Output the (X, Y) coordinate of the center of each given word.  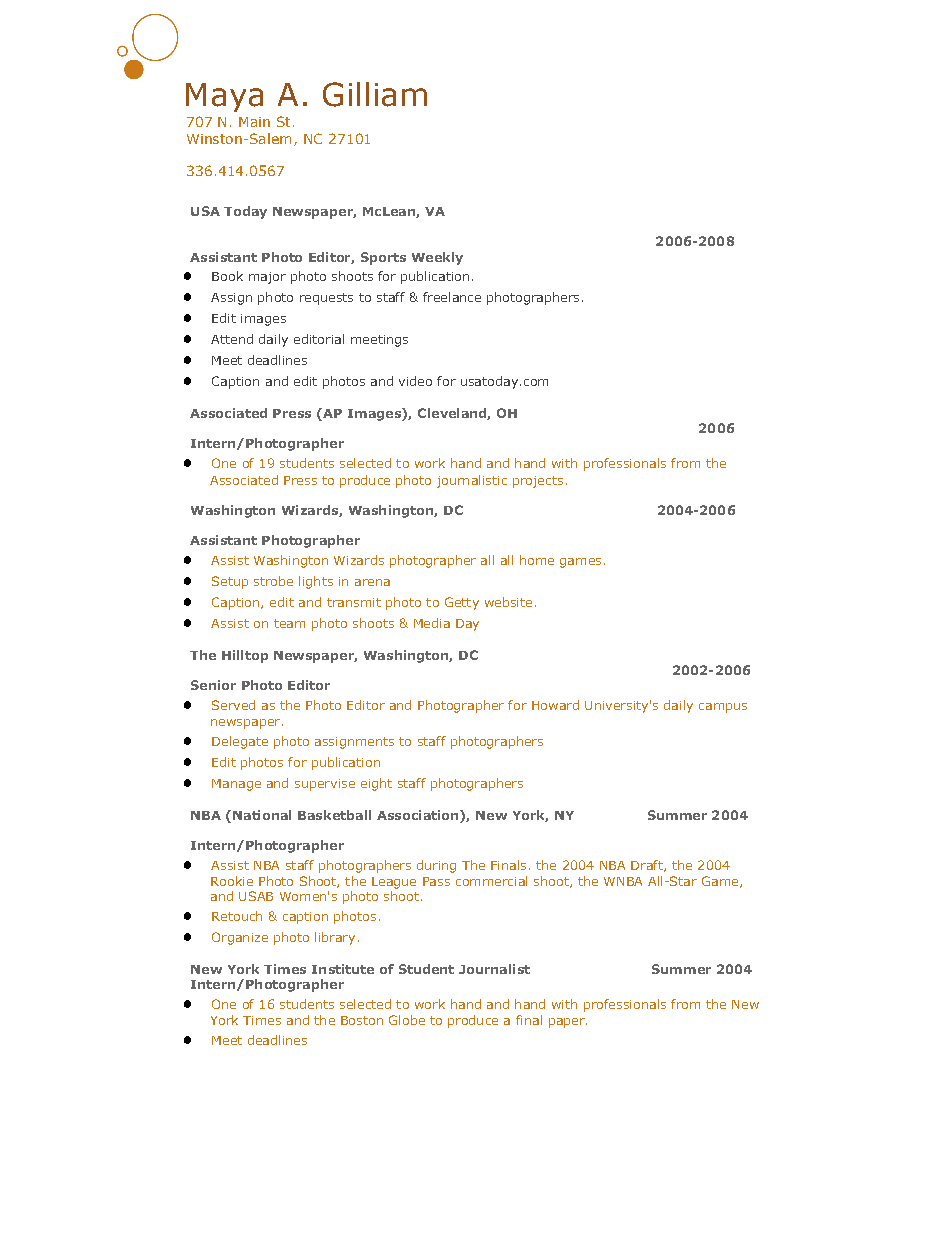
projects (538, 482)
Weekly (437, 258)
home (537, 560)
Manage (236, 785)
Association (419, 815)
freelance (452, 297)
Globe (407, 1020)
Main (254, 122)
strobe (273, 581)
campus (723, 708)
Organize (240, 938)
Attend (232, 339)
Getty (462, 603)
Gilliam (375, 94)
